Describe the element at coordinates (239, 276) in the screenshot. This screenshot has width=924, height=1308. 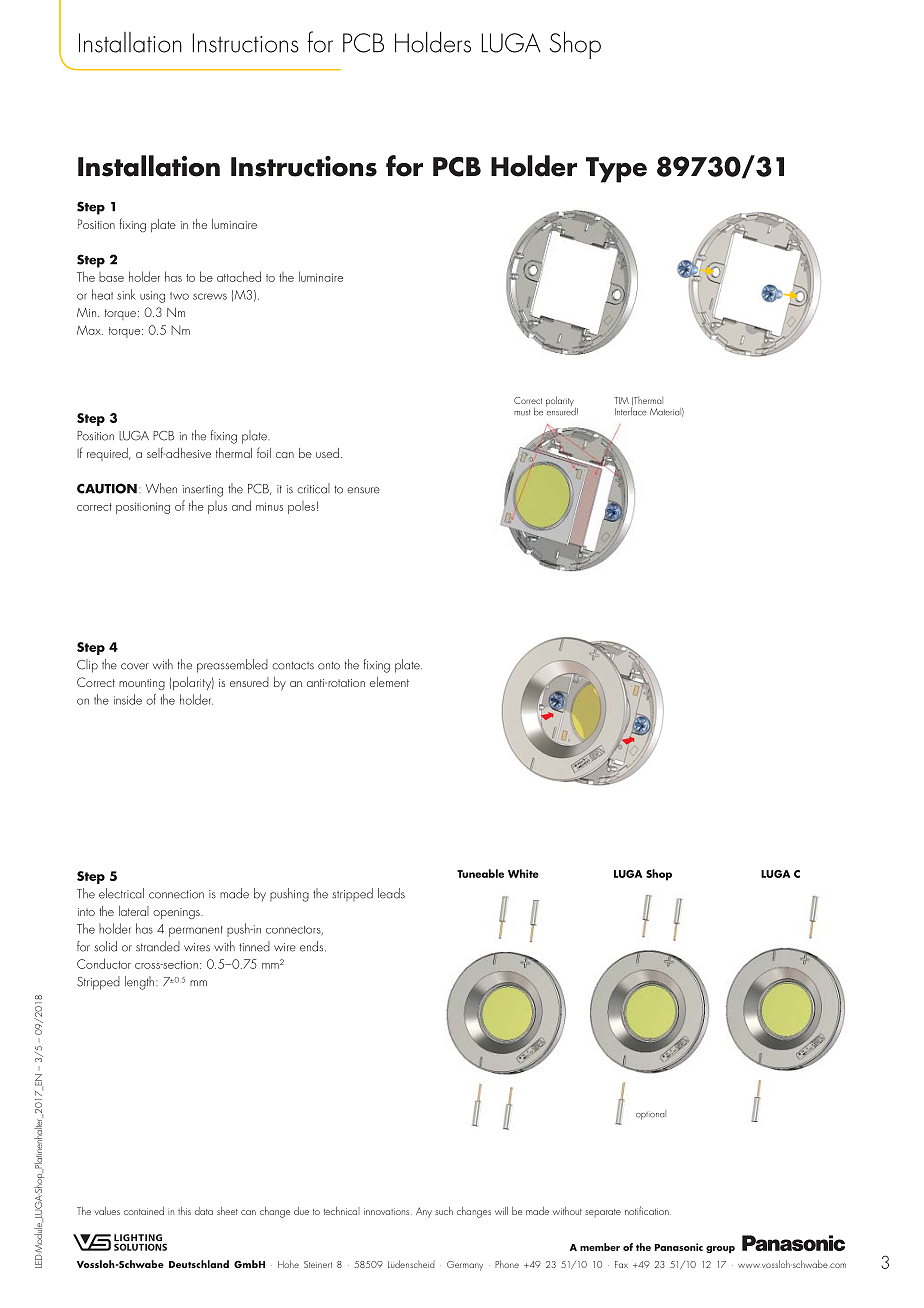
I see `attached` at that location.
